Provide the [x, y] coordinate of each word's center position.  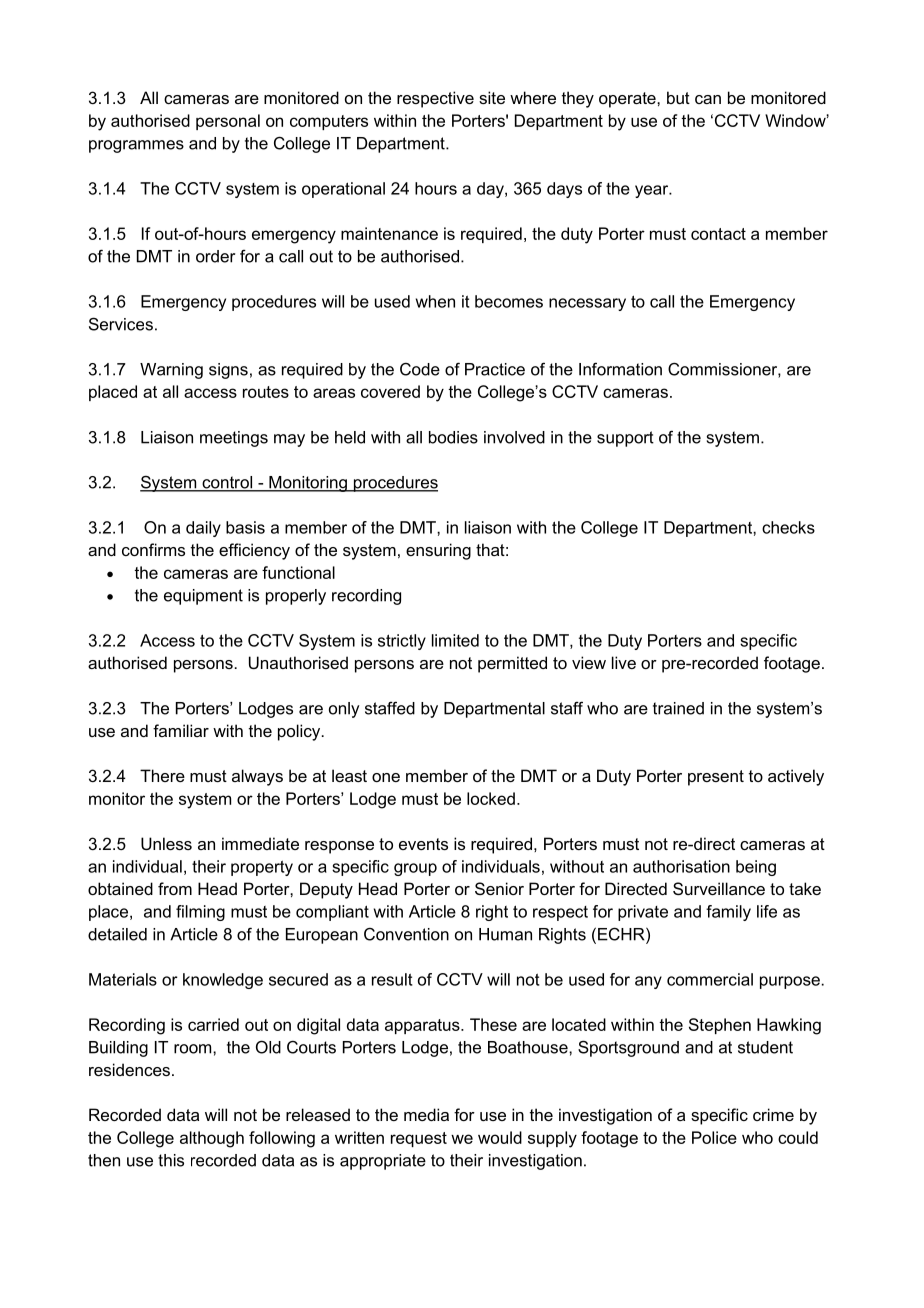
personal [228, 122]
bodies [453, 437]
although [212, 1139]
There [162, 775]
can [708, 99]
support [625, 439]
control [227, 483]
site [492, 97]
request [419, 1139]
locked [491, 798]
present [716, 778]
